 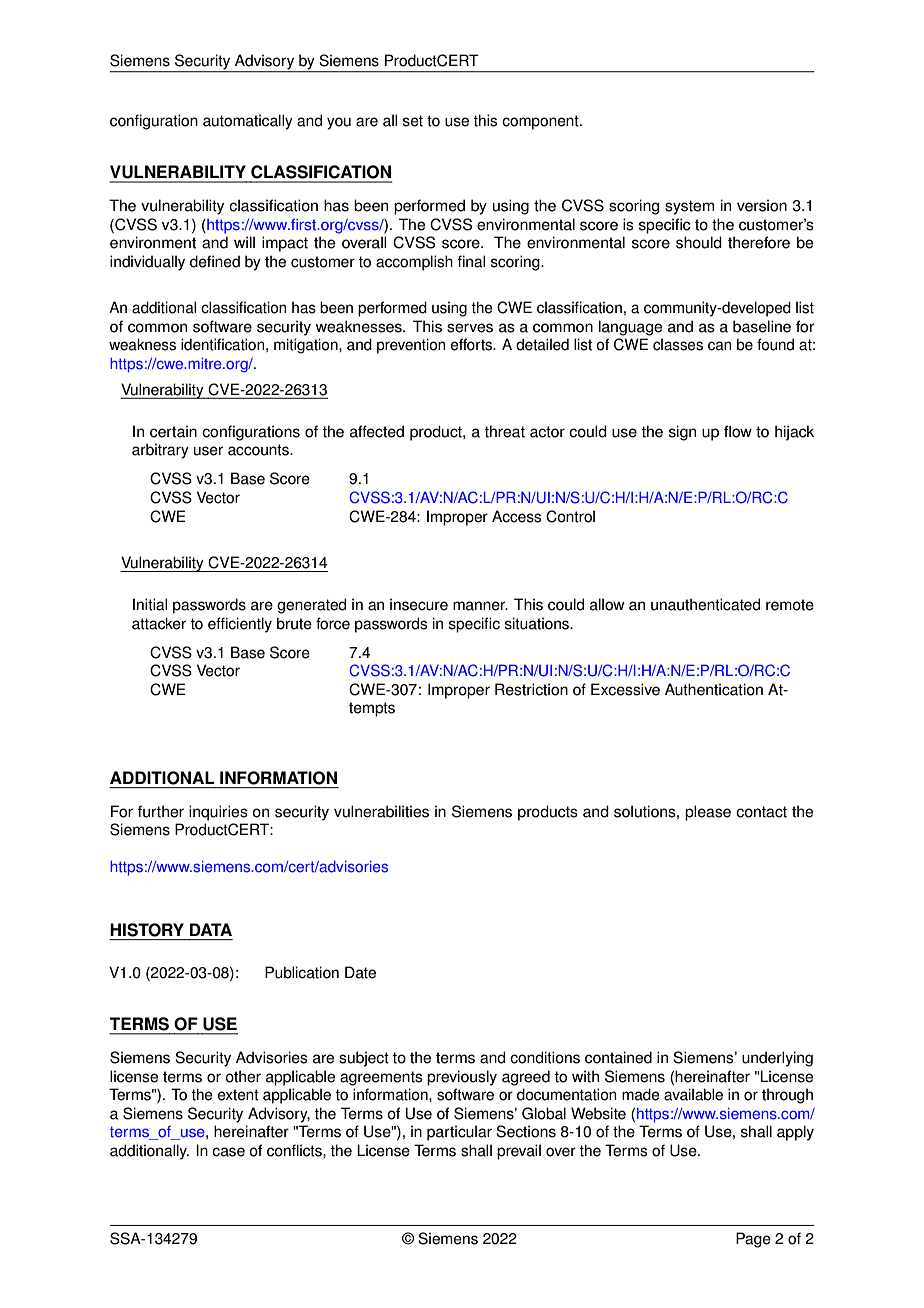 I want to click on inquiries, so click(x=218, y=813).
